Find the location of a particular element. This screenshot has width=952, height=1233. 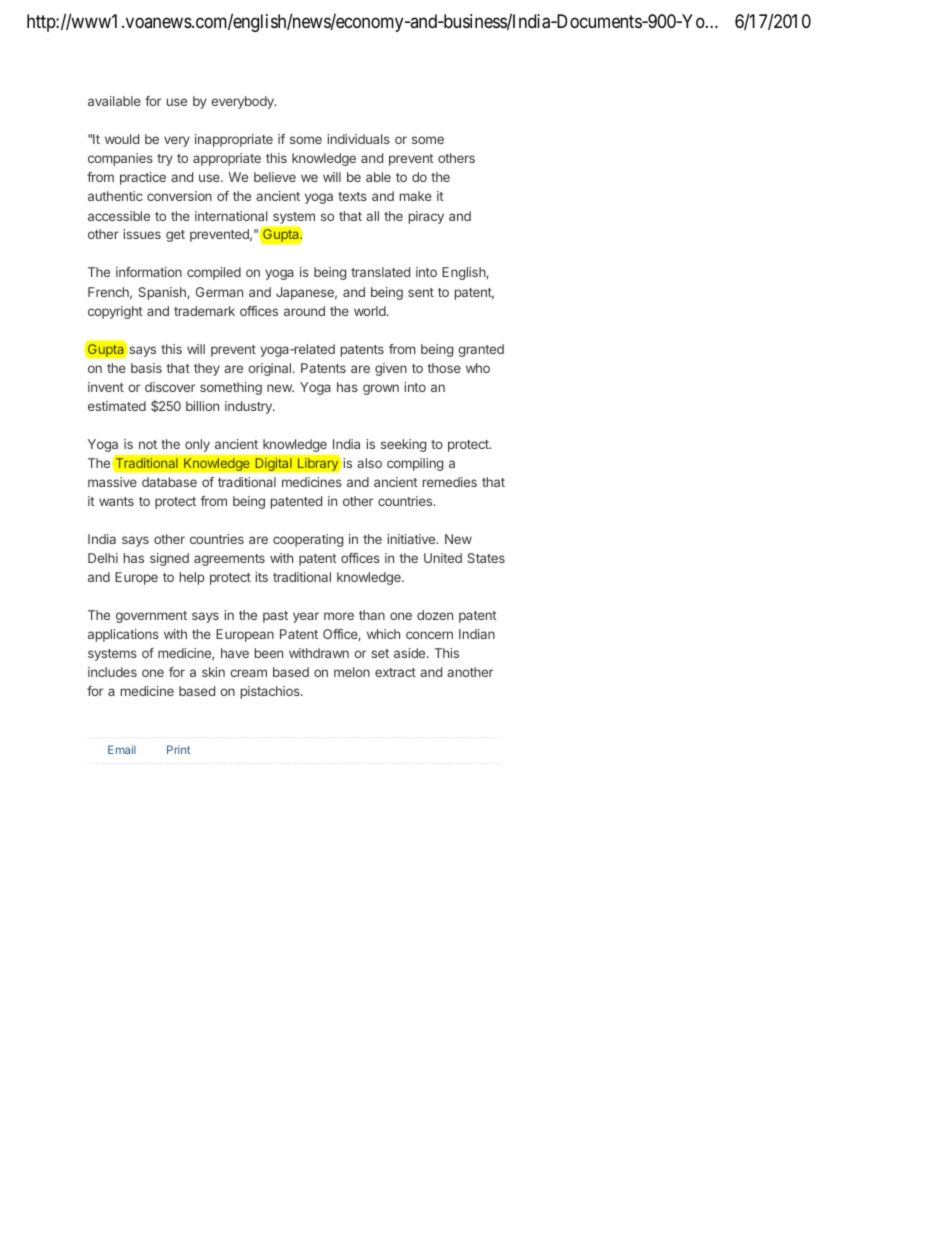

compiling is located at coordinates (415, 464).
